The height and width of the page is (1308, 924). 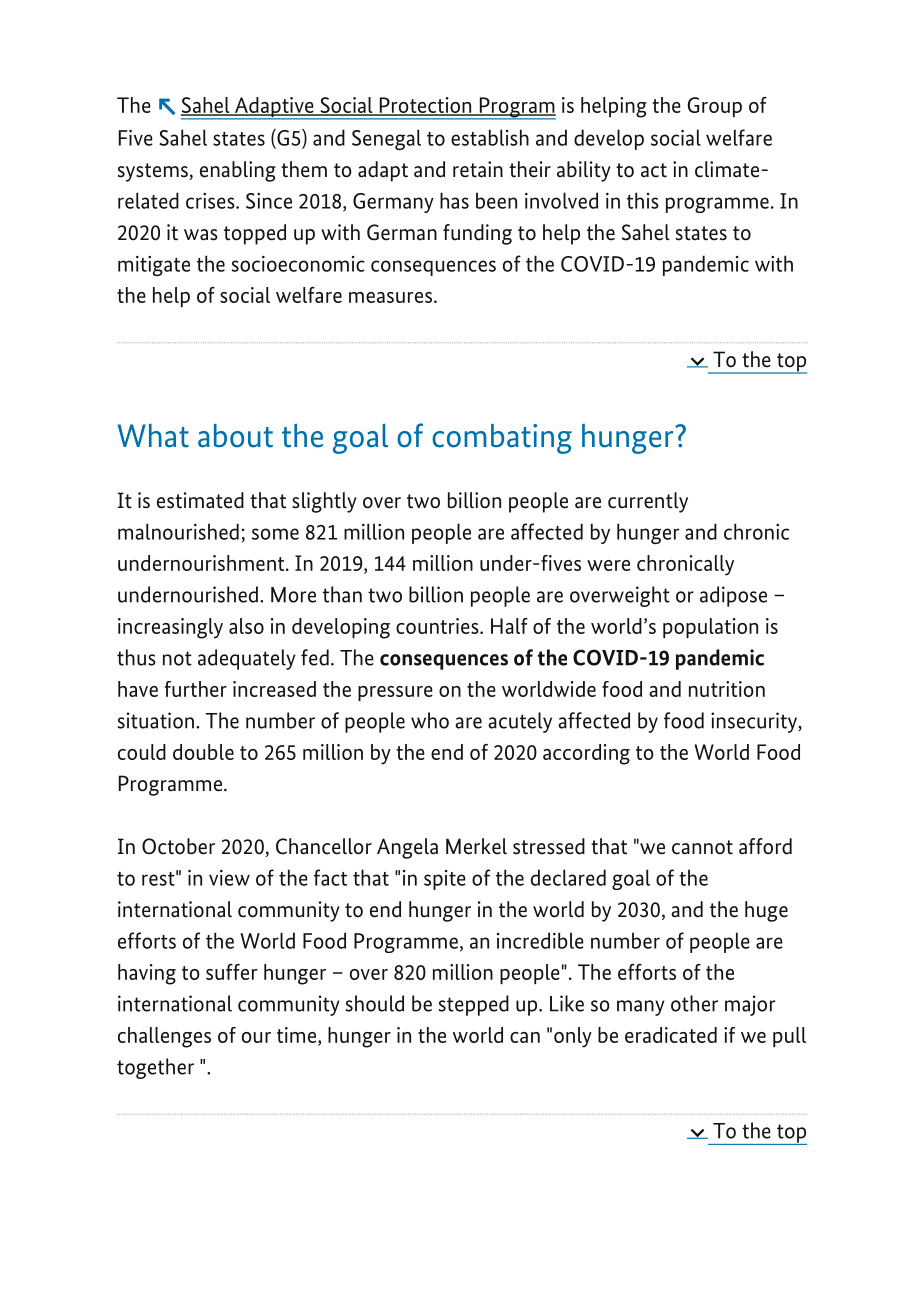 I want to click on challenges, so click(x=164, y=1037).
